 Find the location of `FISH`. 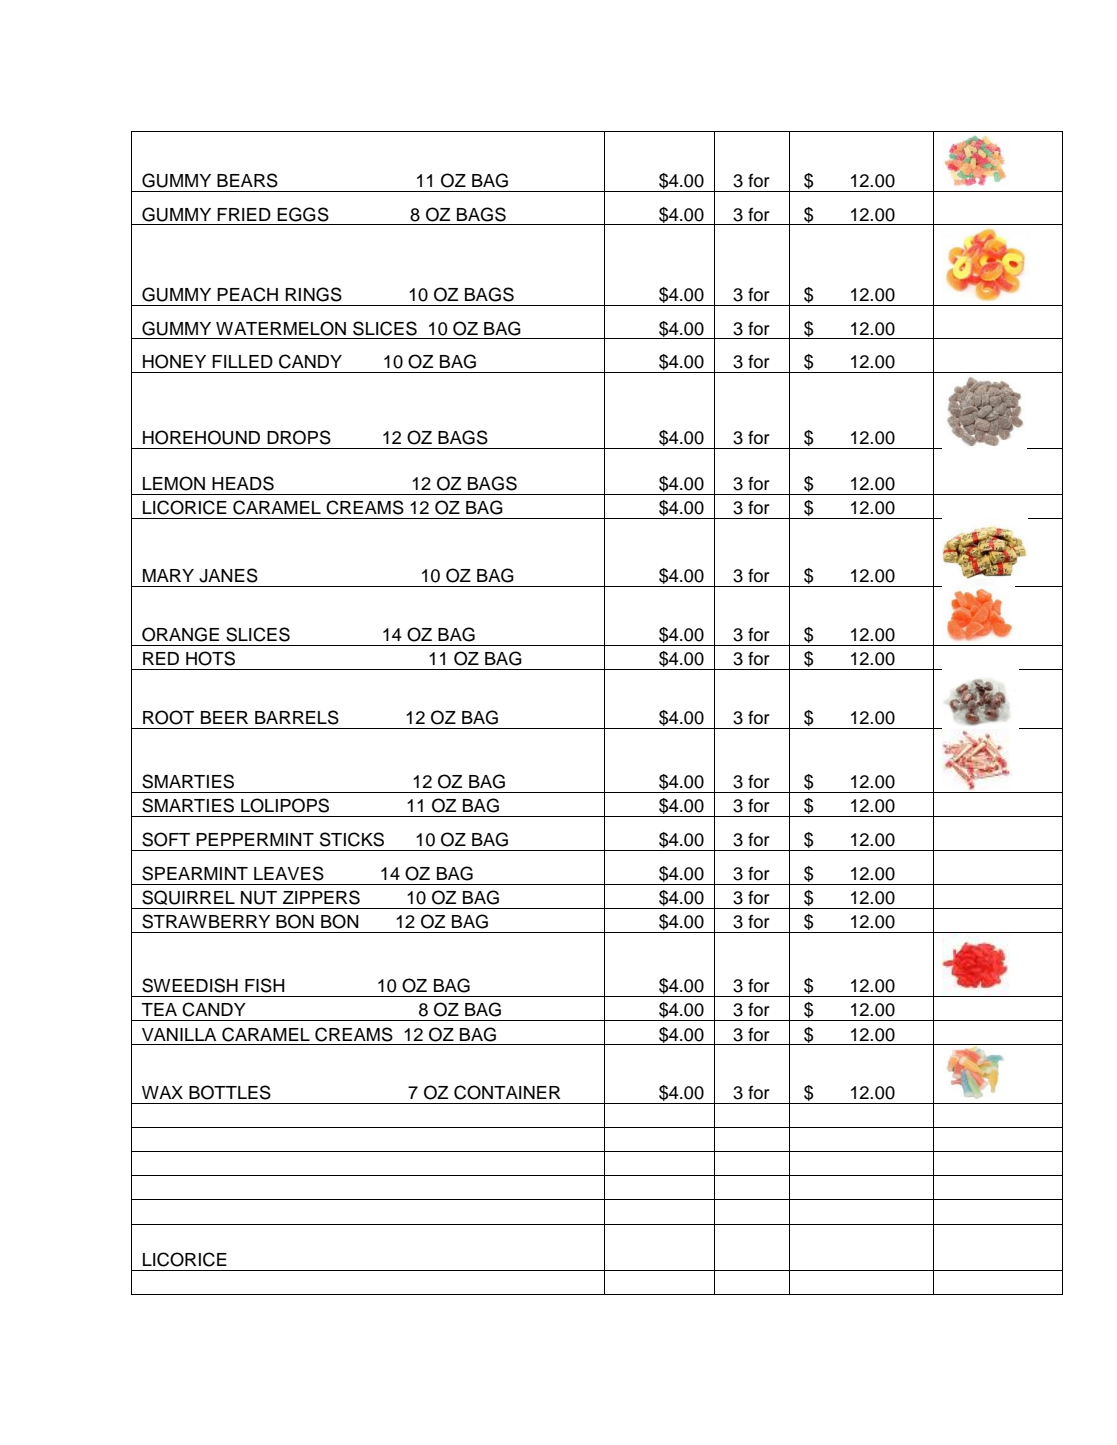

FISH is located at coordinates (265, 985).
